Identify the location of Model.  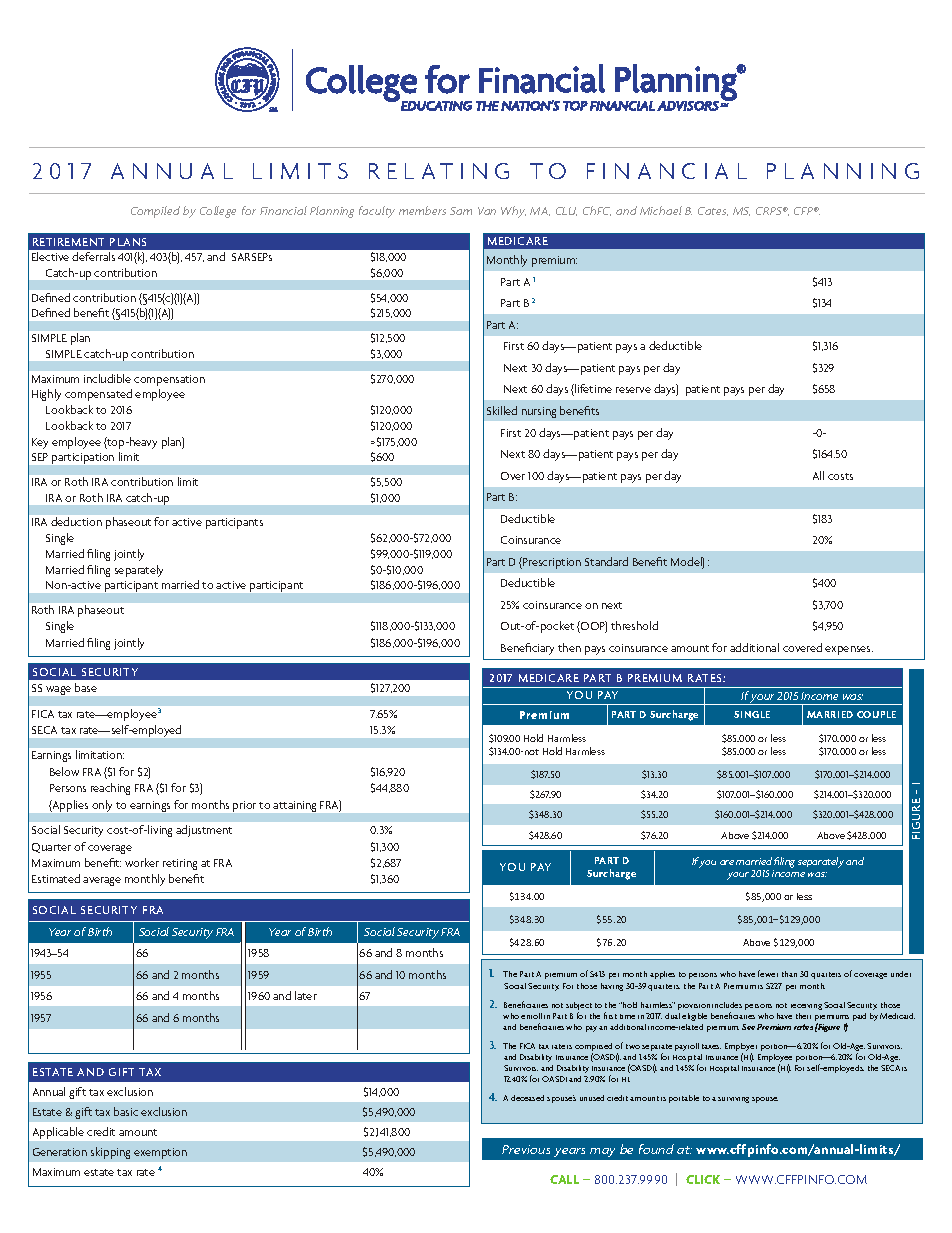
(687, 563).
